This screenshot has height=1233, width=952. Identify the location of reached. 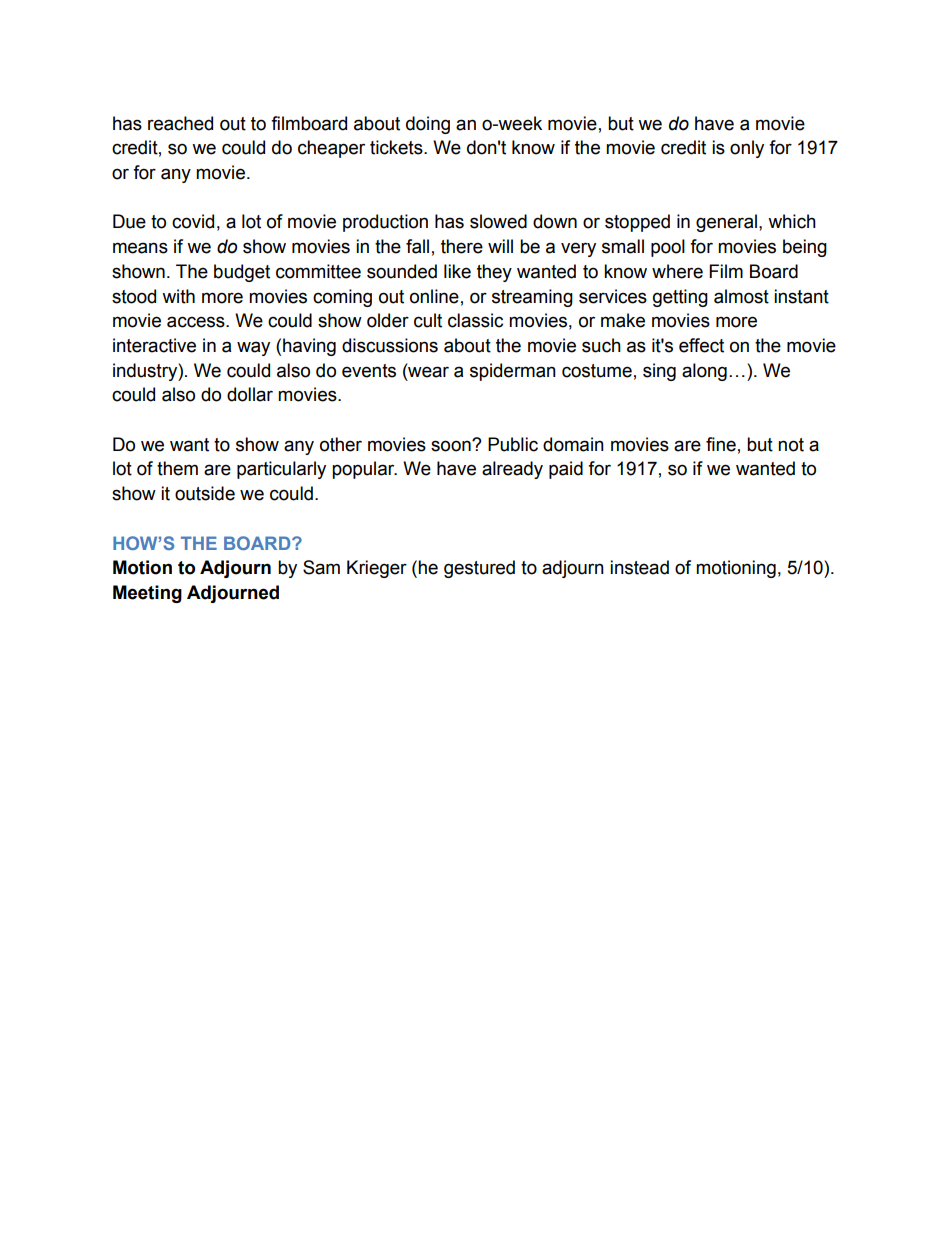
(180, 123).
